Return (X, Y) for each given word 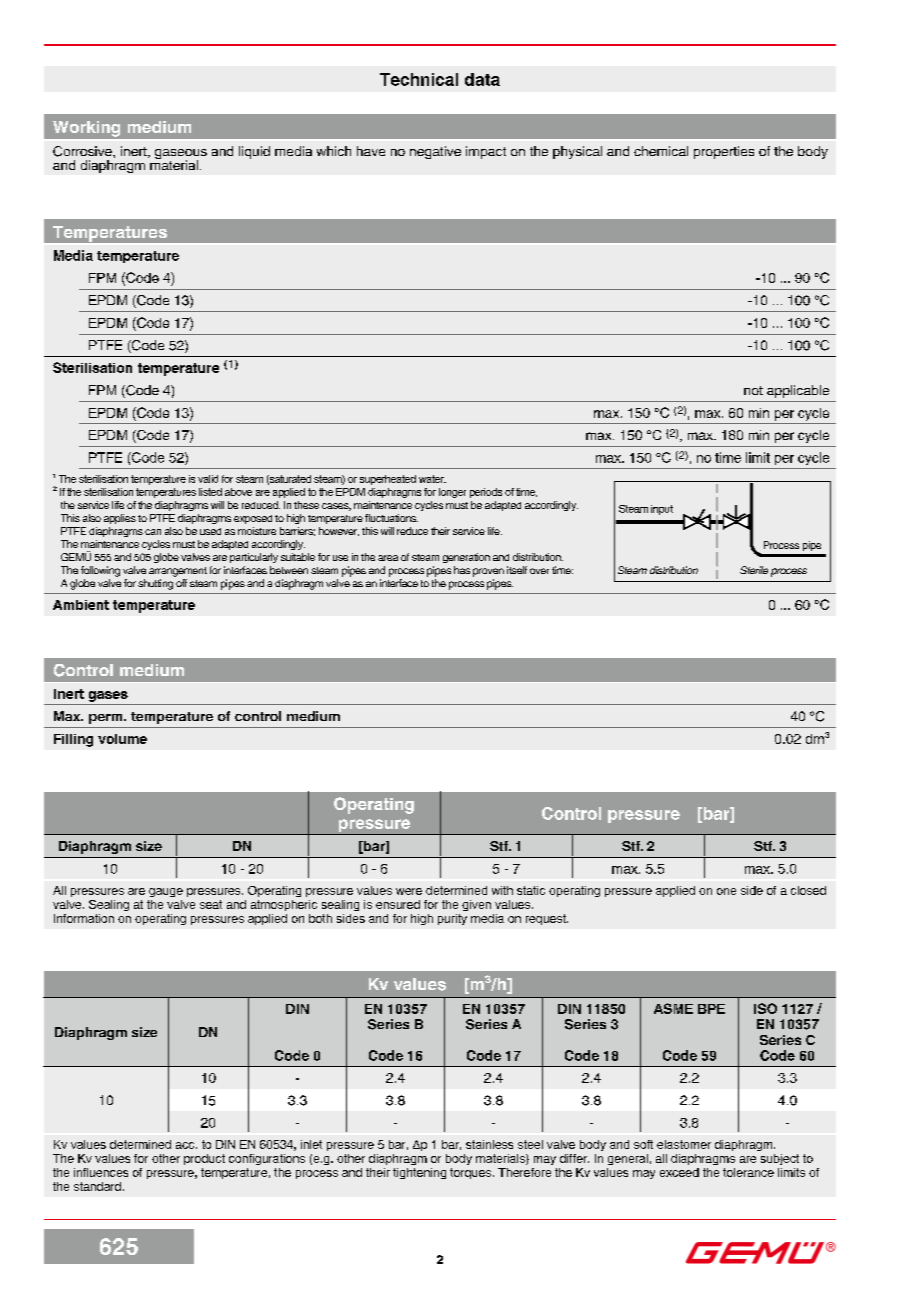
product (204, 1159)
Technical (419, 79)
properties (724, 152)
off (181, 583)
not (753, 390)
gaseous (181, 155)
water (432, 479)
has (462, 570)
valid (208, 479)
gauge (166, 892)
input (662, 510)
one (726, 891)
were (409, 891)
